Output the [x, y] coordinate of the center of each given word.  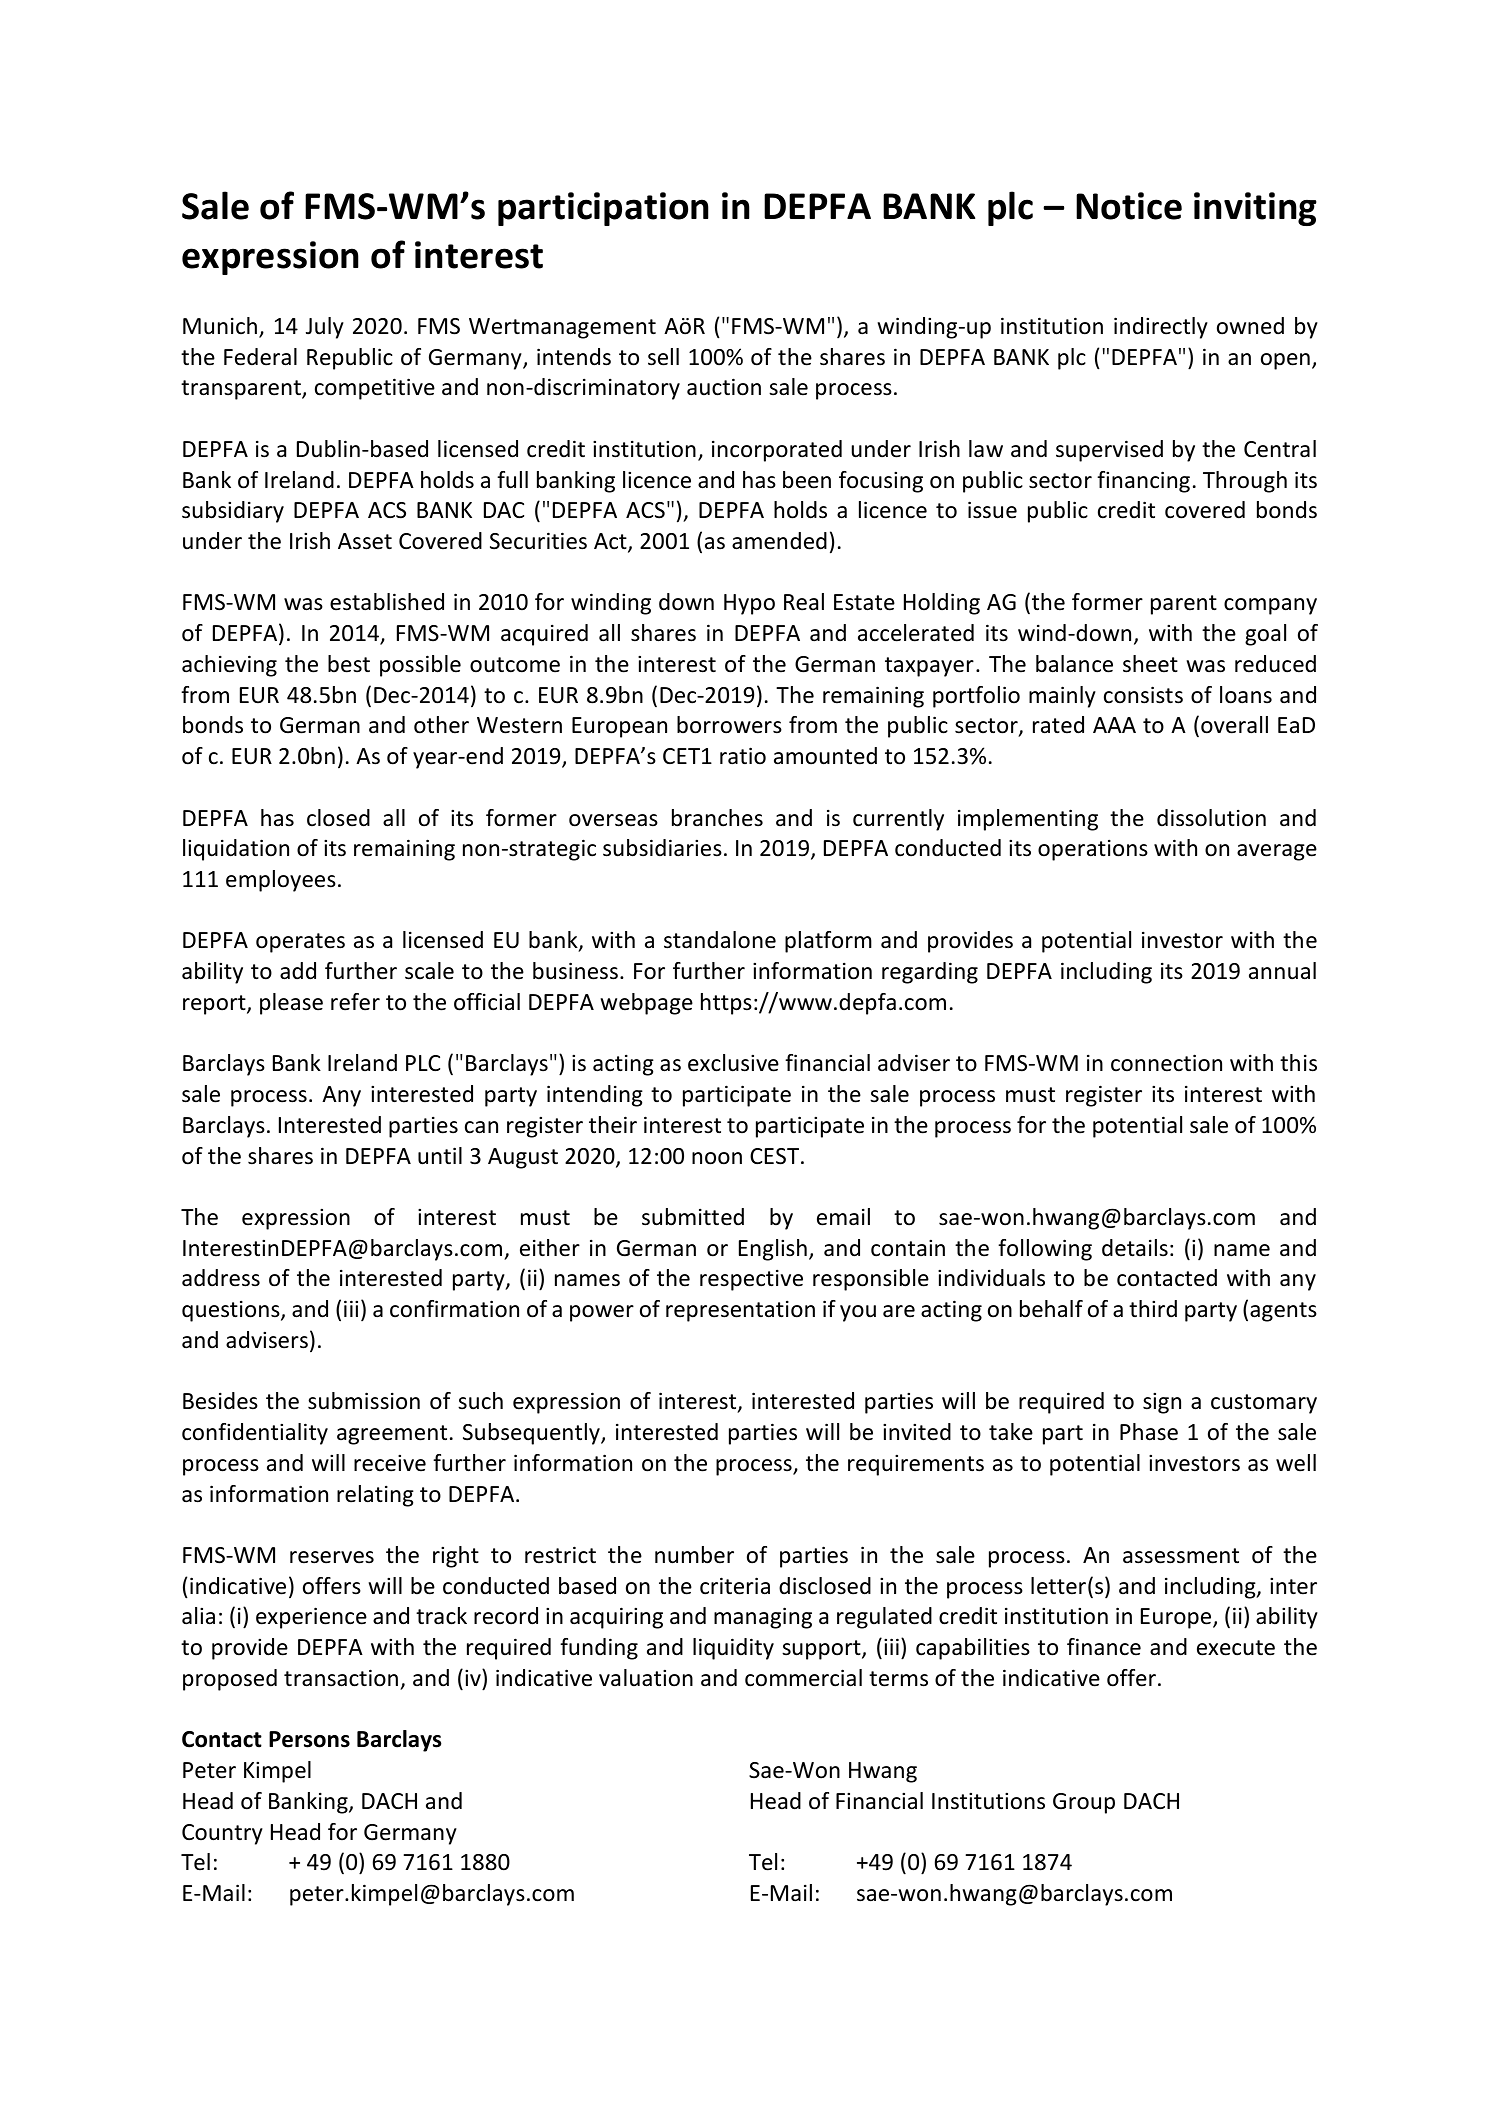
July [325, 328]
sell [663, 357]
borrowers [729, 725]
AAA [1114, 725]
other [441, 725]
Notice [1129, 206]
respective [751, 1280]
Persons [309, 1739]
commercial [803, 1678]
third [1153, 1308]
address [221, 1278]
